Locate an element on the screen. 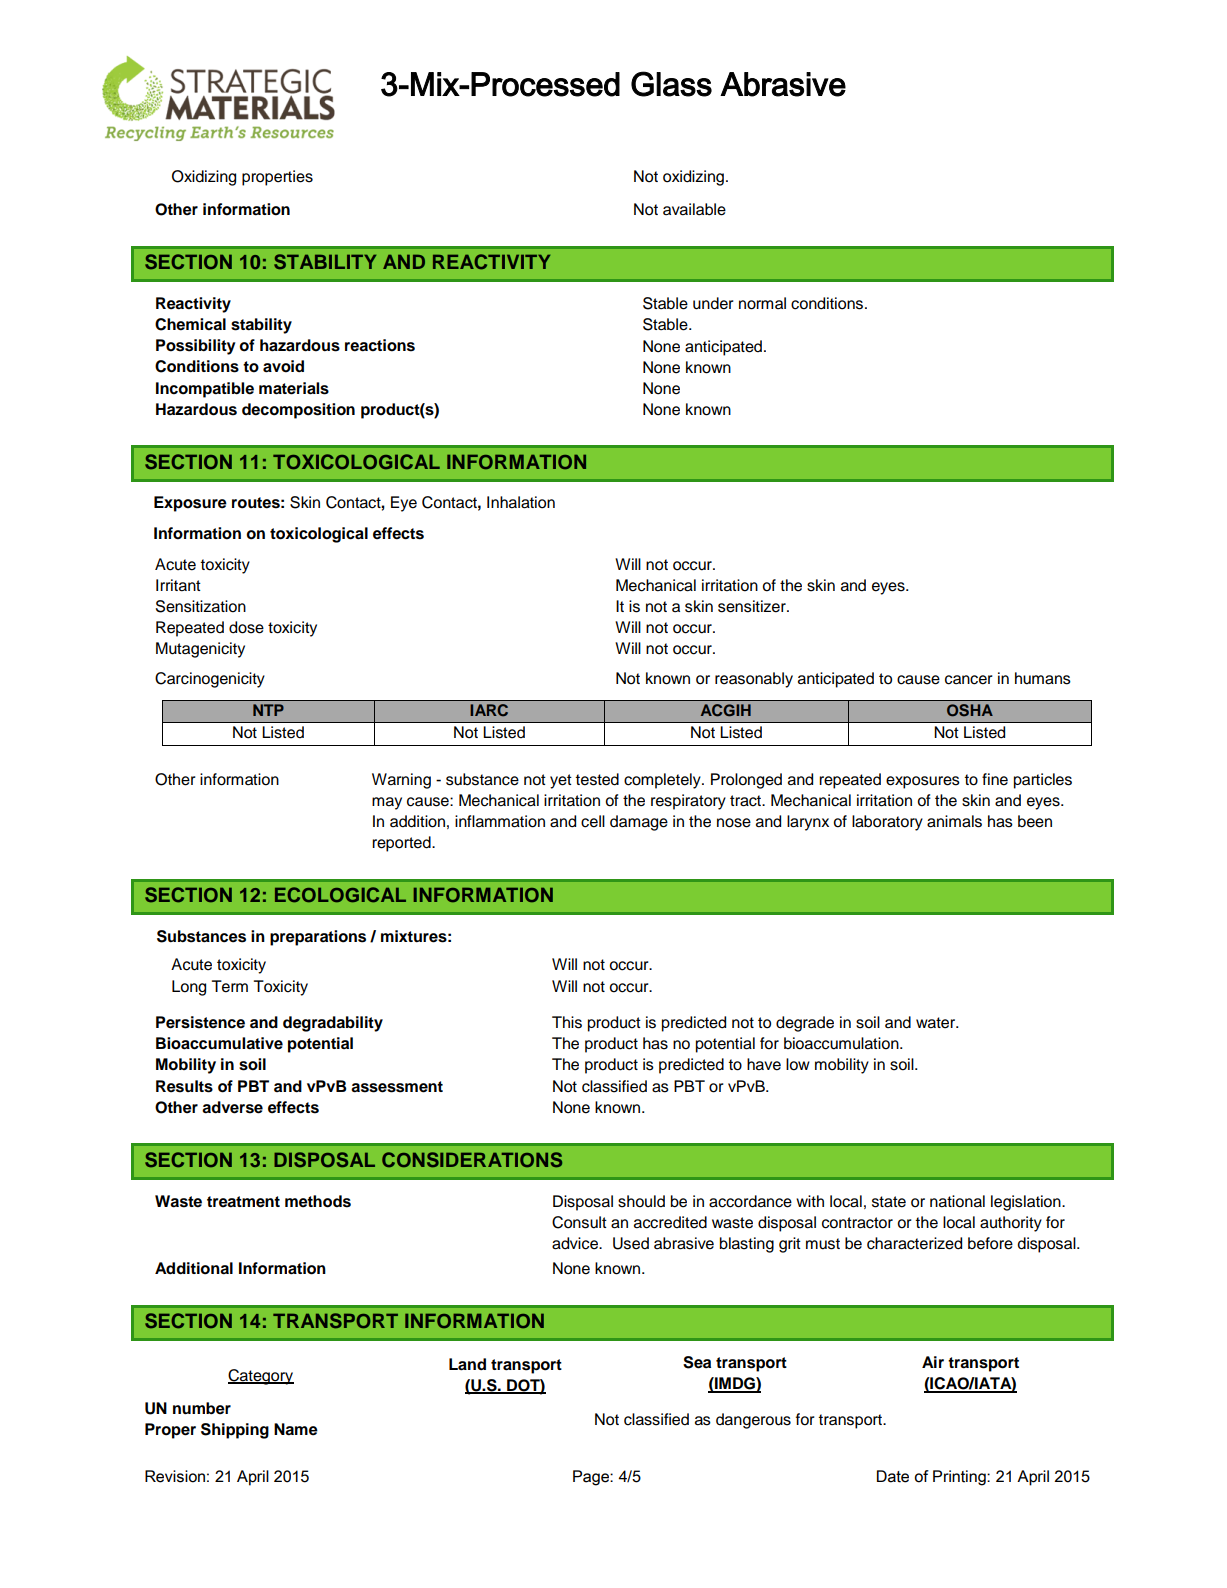 This screenshot has height=1588, width=1227. tested is located at coordinates (597, 779).
